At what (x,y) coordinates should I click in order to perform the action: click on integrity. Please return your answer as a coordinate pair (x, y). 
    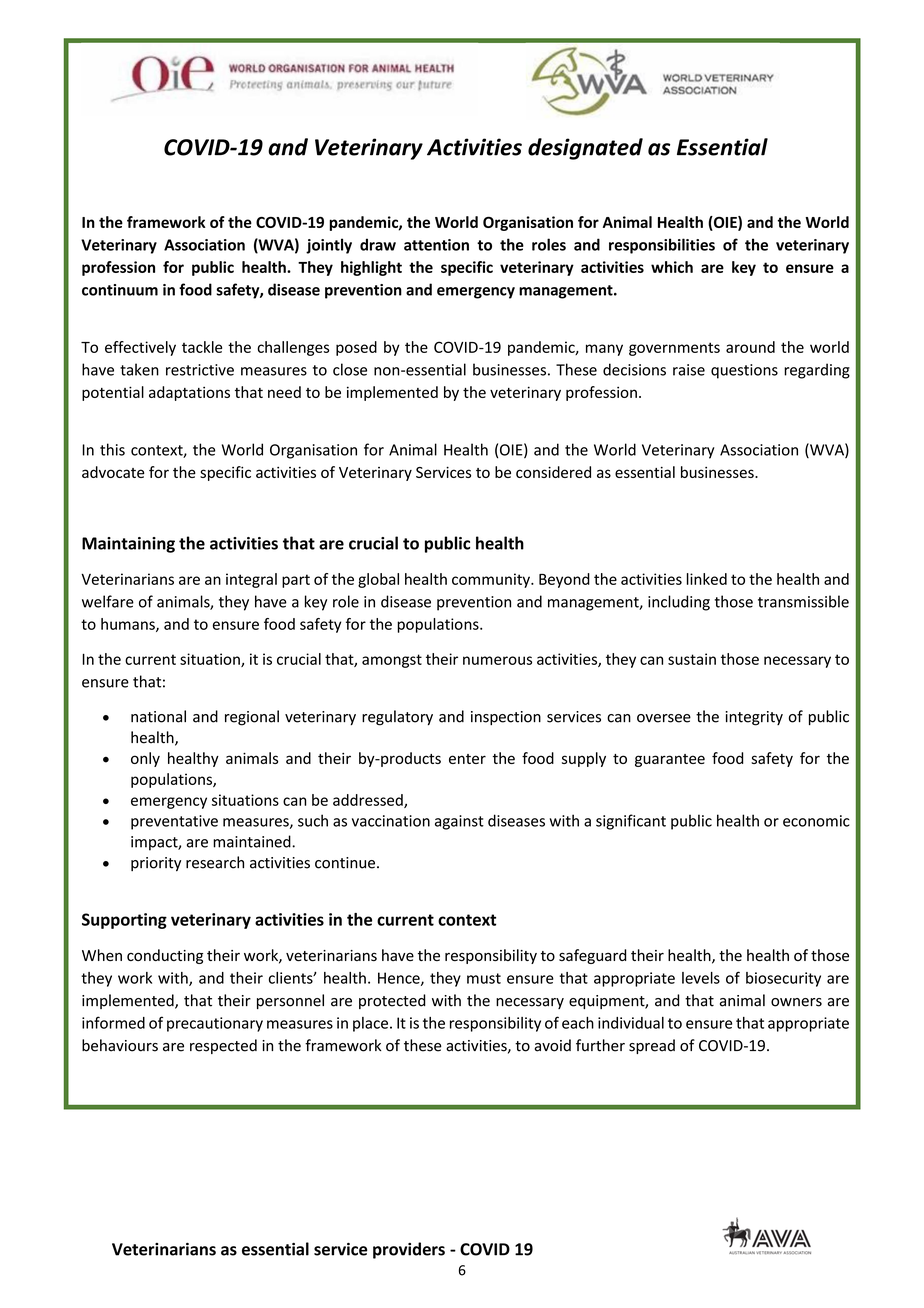
    Looking at the image, I should click on (754, 718).
